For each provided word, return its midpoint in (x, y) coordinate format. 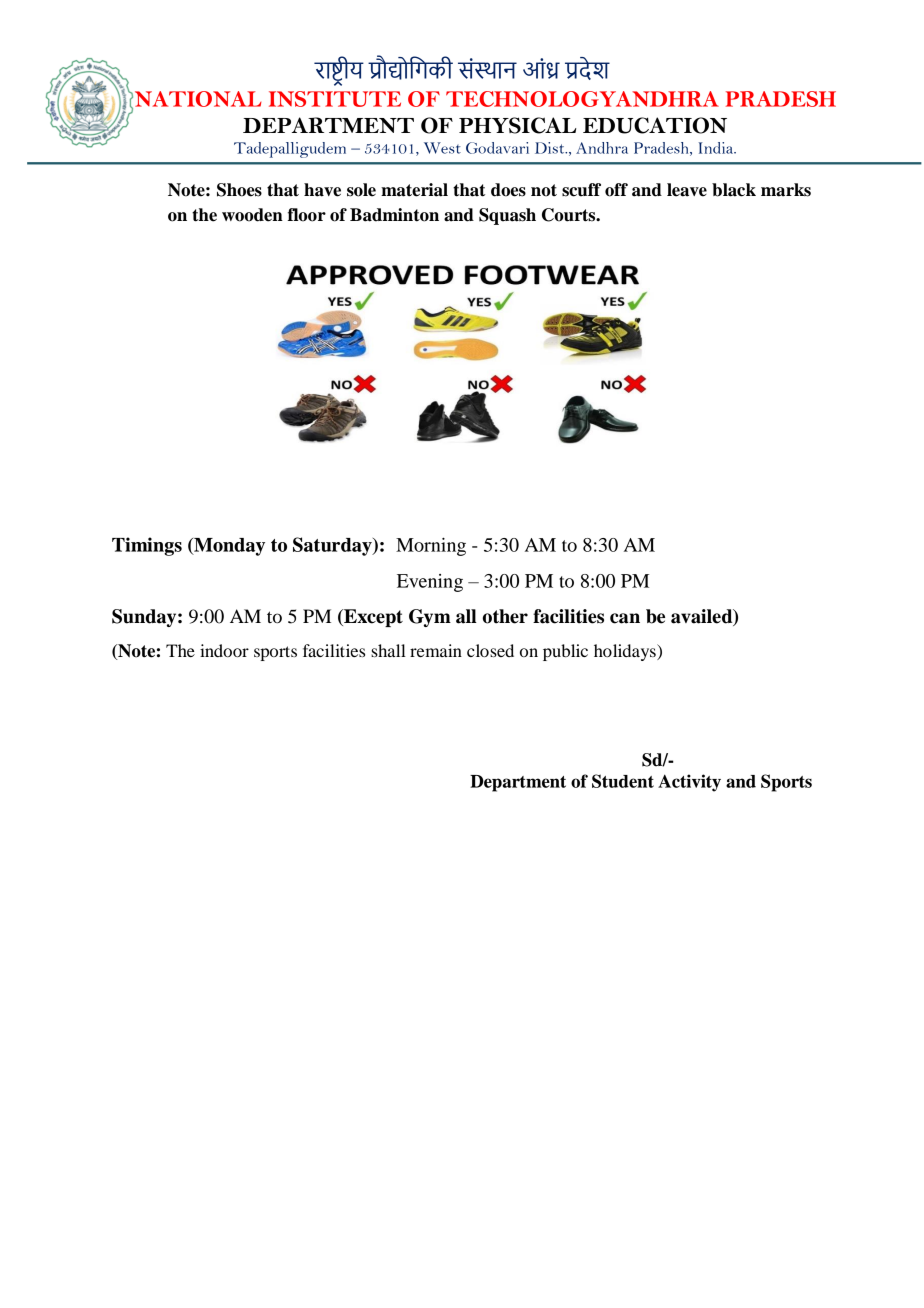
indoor (224, 650)
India (717, 148)
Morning (431, 546)
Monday (228, 547)
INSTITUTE (335, 99)
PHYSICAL (517, 125)
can (625, 618)
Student (623, 781)
